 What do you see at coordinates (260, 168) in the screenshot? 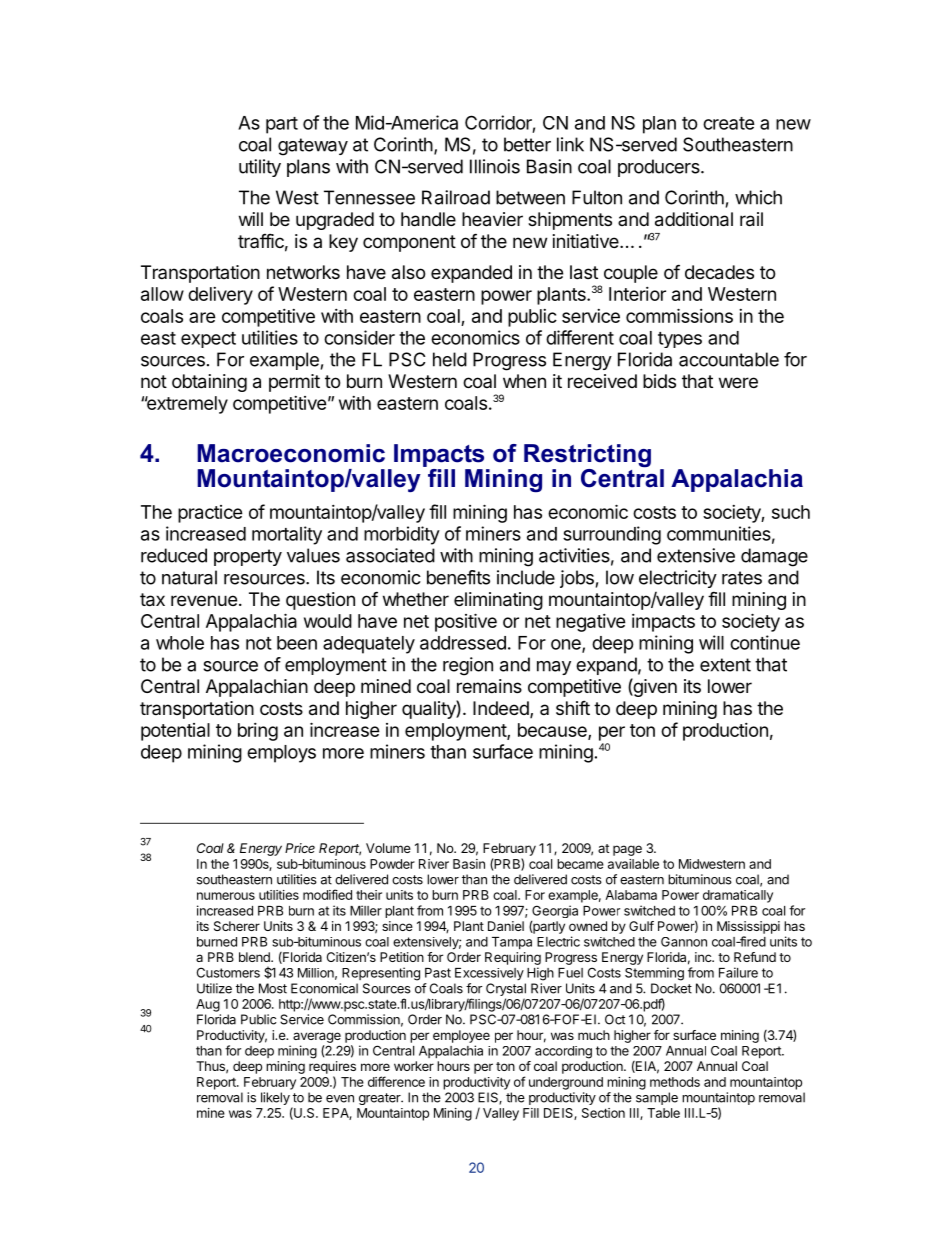
I see `utility` at bounding box center [260, 168].
